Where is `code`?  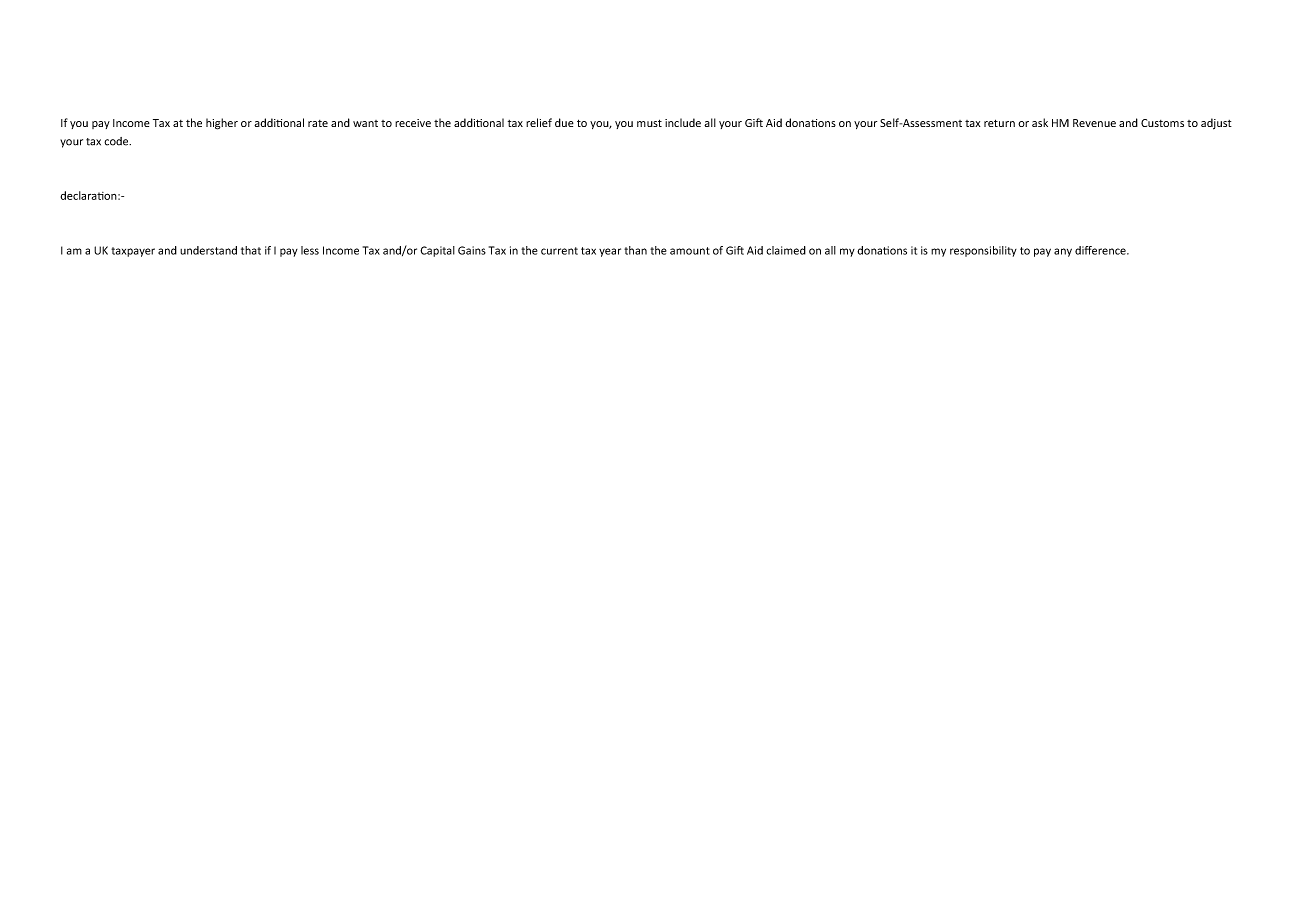 code is located at coordinates (117, 141).
